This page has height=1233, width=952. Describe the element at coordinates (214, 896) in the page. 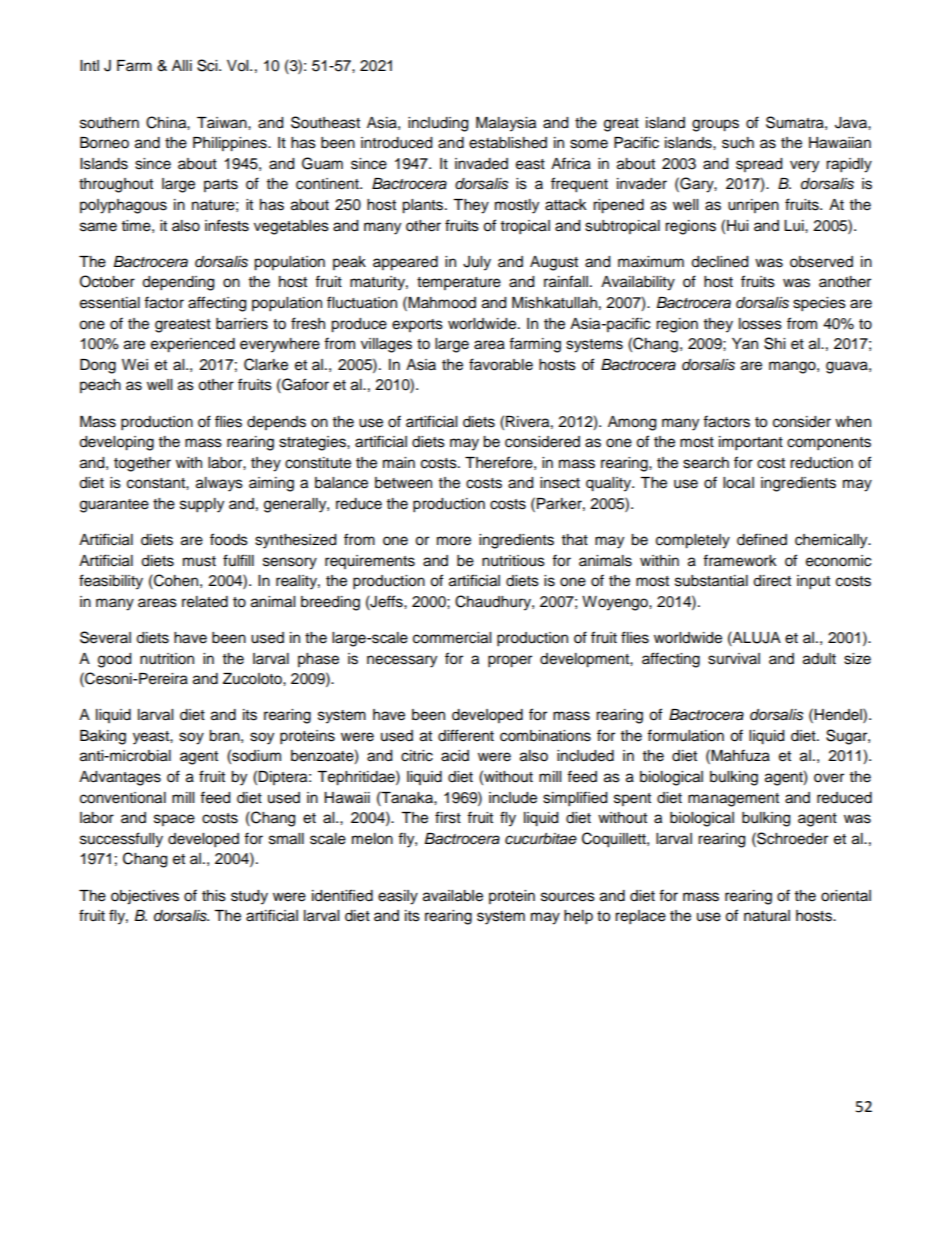

I see `this` at that location.
